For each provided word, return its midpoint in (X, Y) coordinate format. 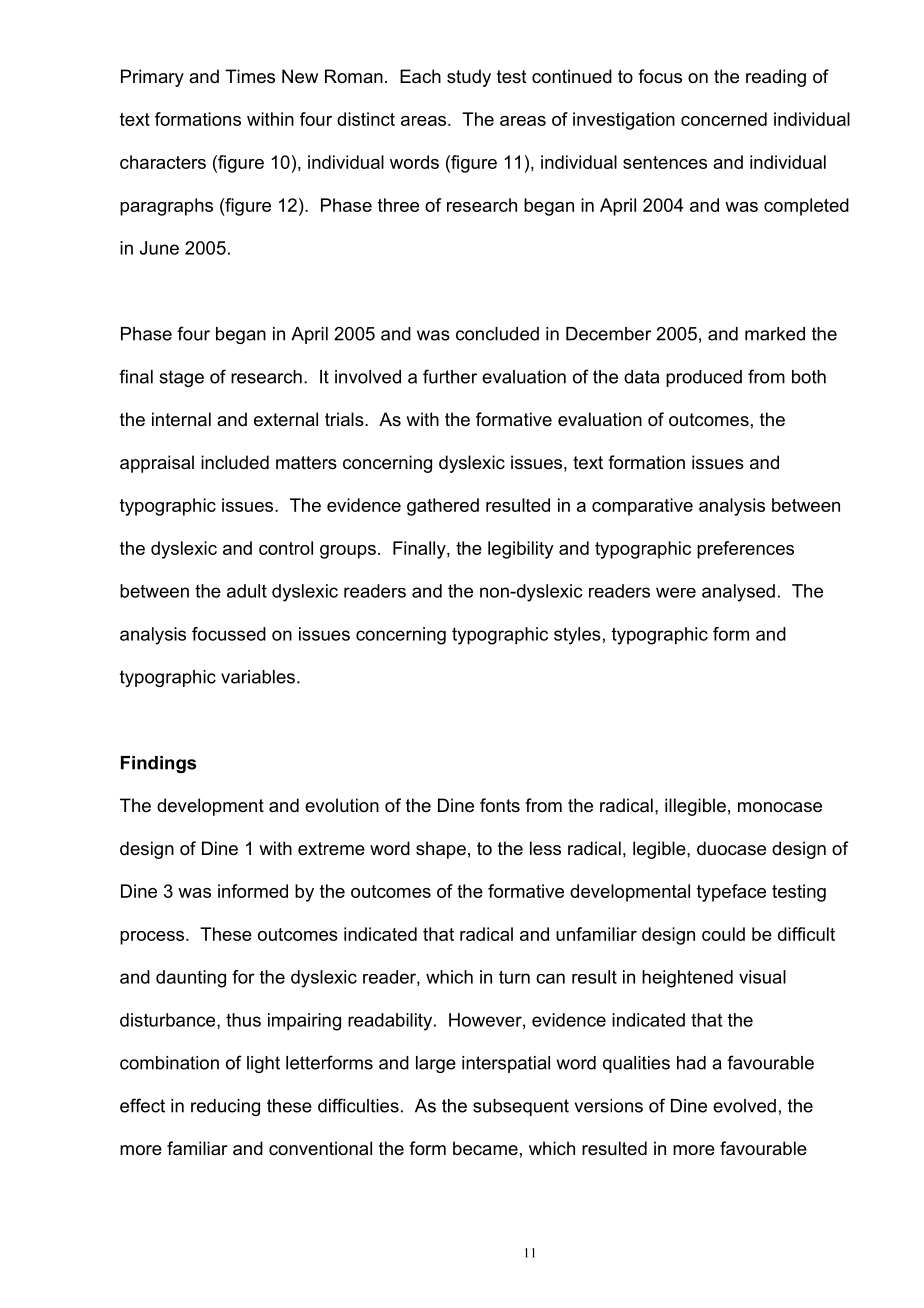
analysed (738, 593)
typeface (731, 893)
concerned (724, 119)
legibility (521, 550)
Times (250, 76)
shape (441, 850)
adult (247, 591)
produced (704, 378)
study (469, 78)
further (450, 376)
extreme (331, 848)
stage (181, 378)
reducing (225, 1107)
